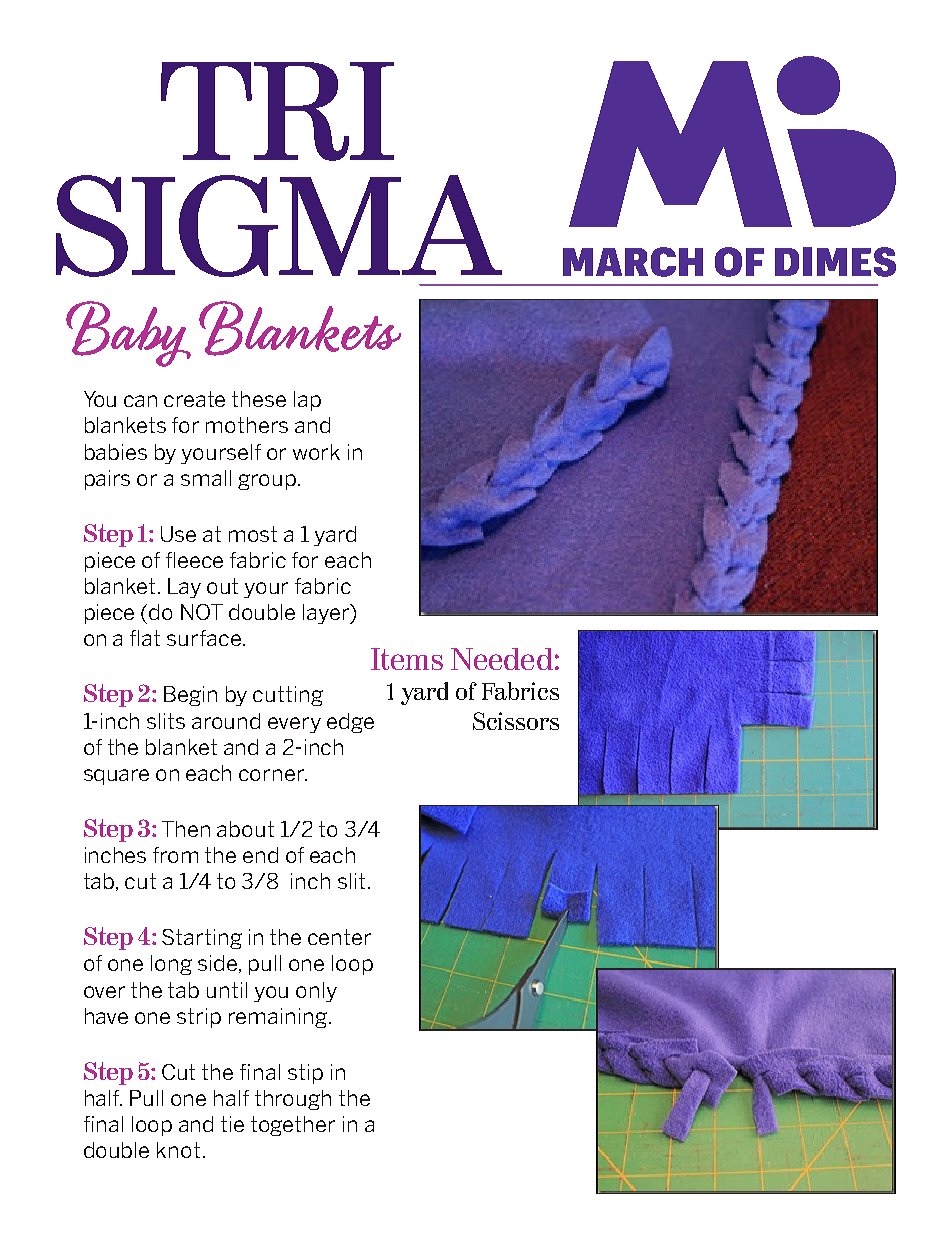 This image has height=1233, width=952. I want to click on work, so click(316, 452).
